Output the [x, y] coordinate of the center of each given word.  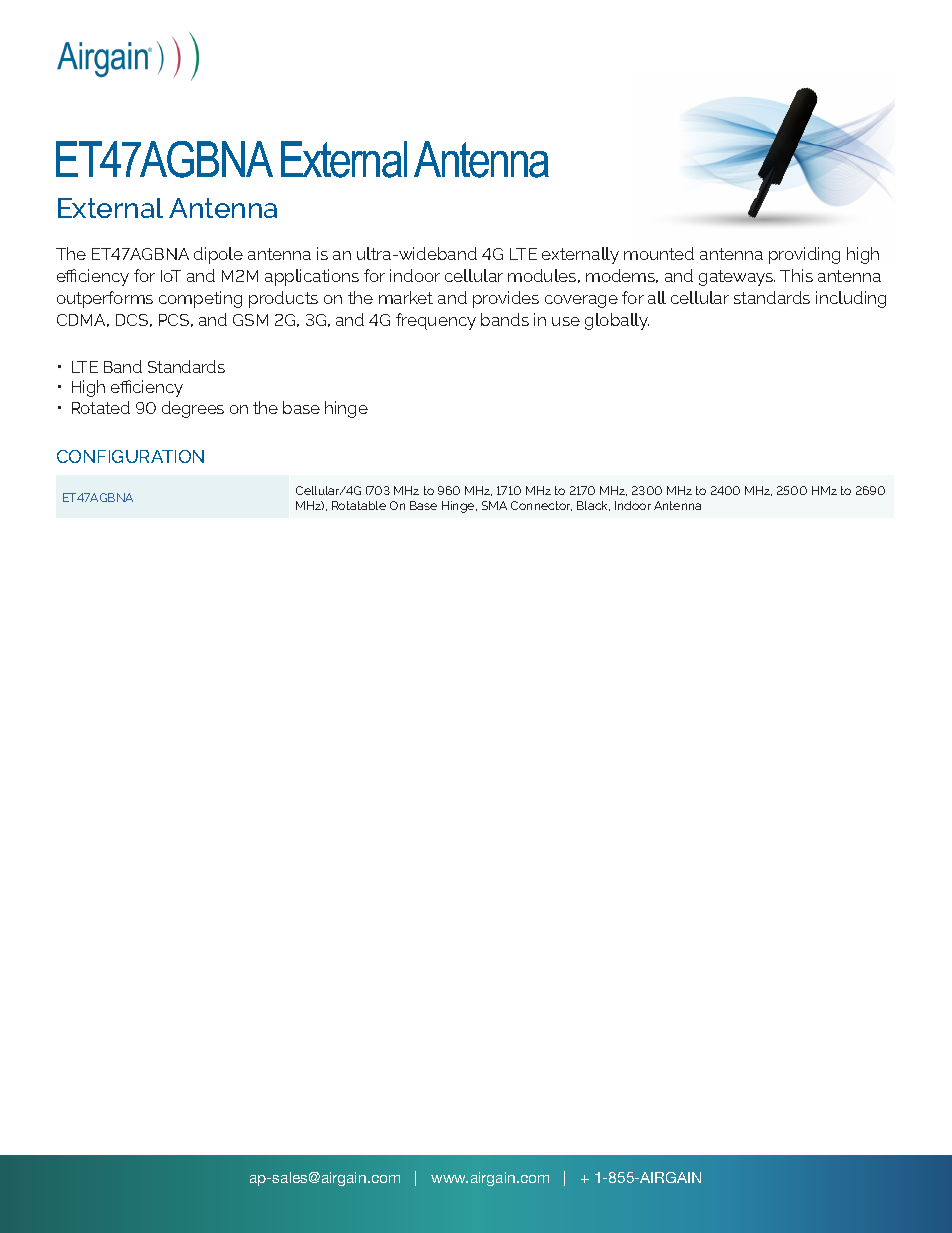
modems [622, 276]
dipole [218, 255]
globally [617, 321]
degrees [193, 409]
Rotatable [359, 505]
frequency [436, 321]
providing [804, 255]
